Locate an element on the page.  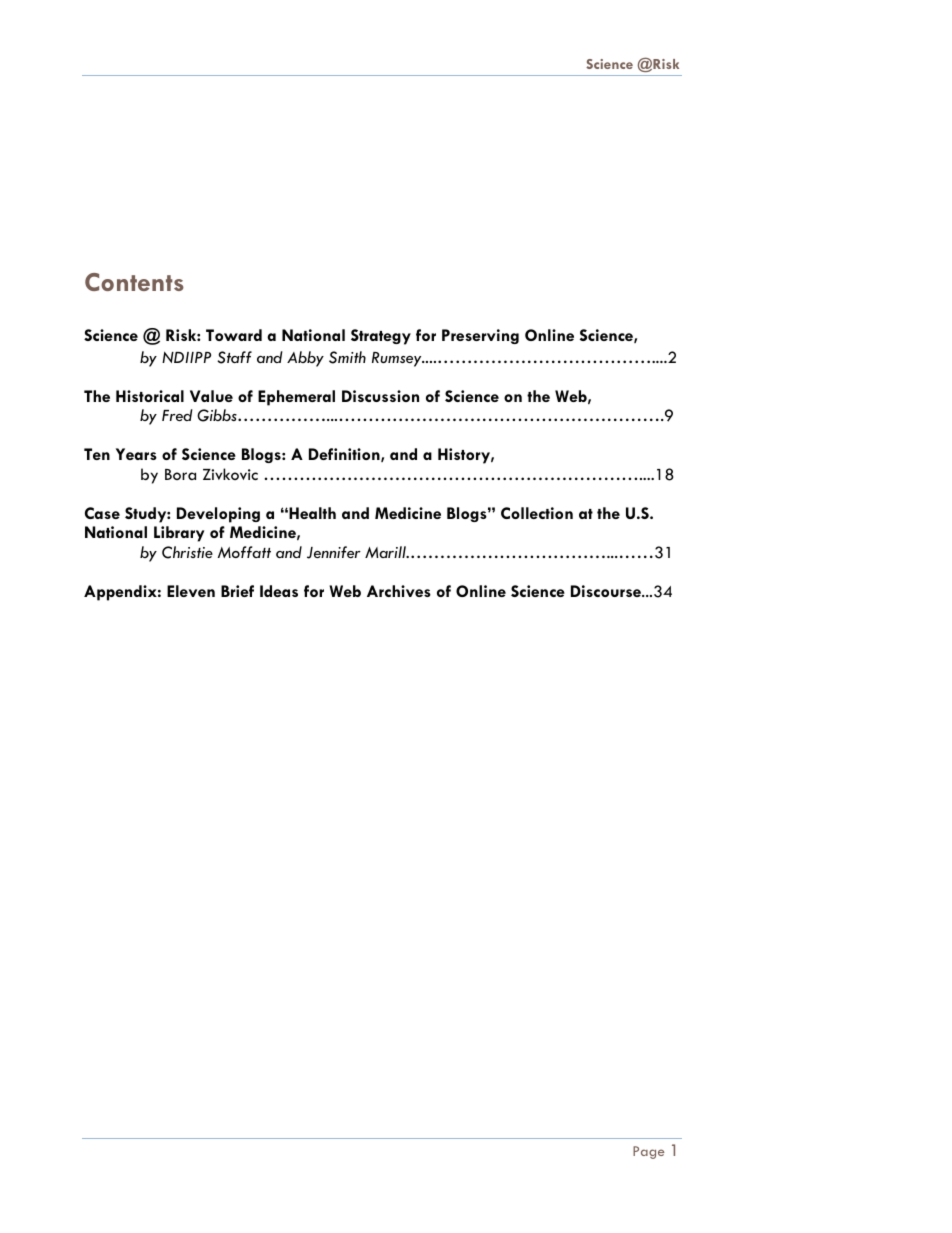
Archives is located at coordinates (399, 591).
